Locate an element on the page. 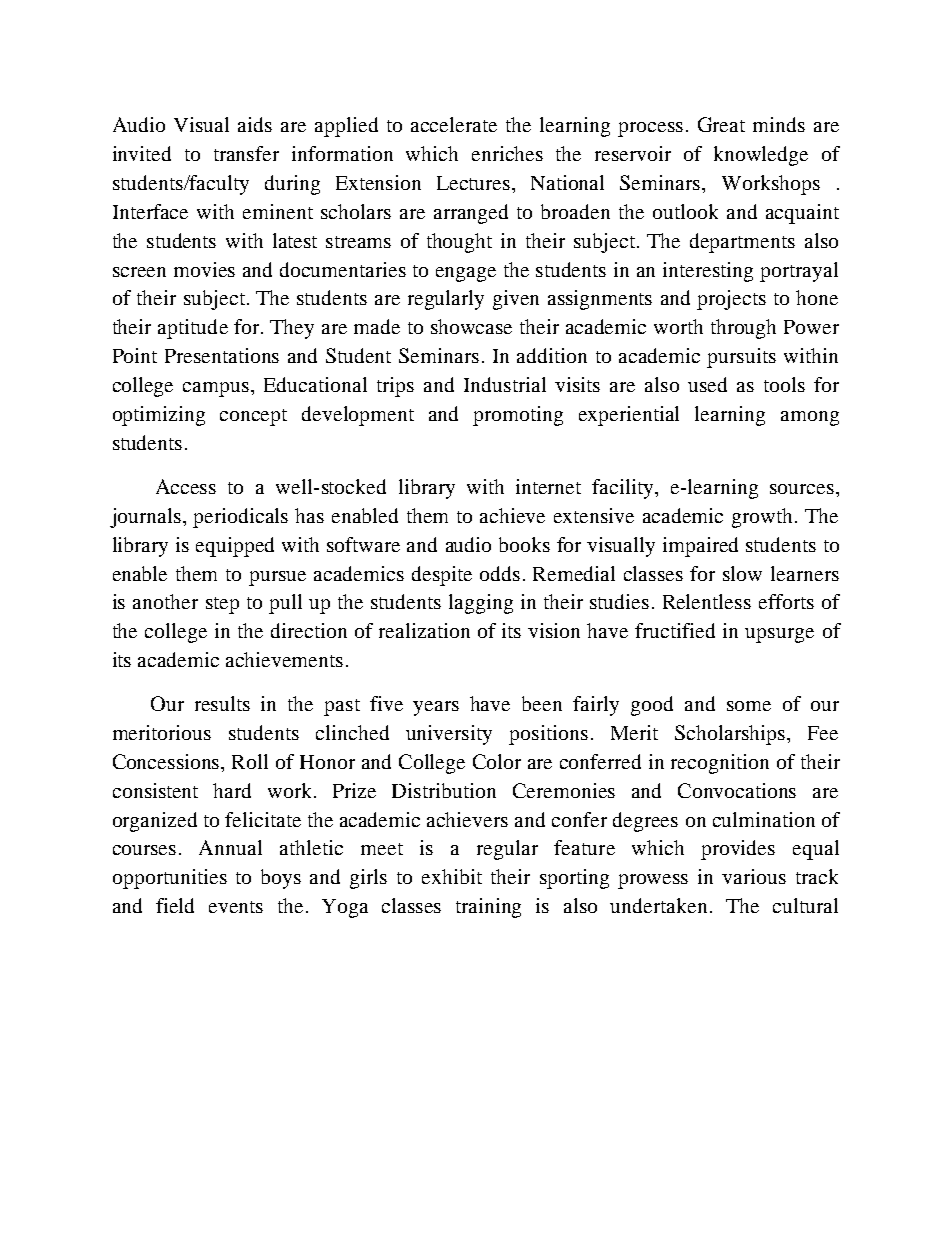 The width and height of the page is (952, 1233). promoting is located at coordinates (518, 416).
